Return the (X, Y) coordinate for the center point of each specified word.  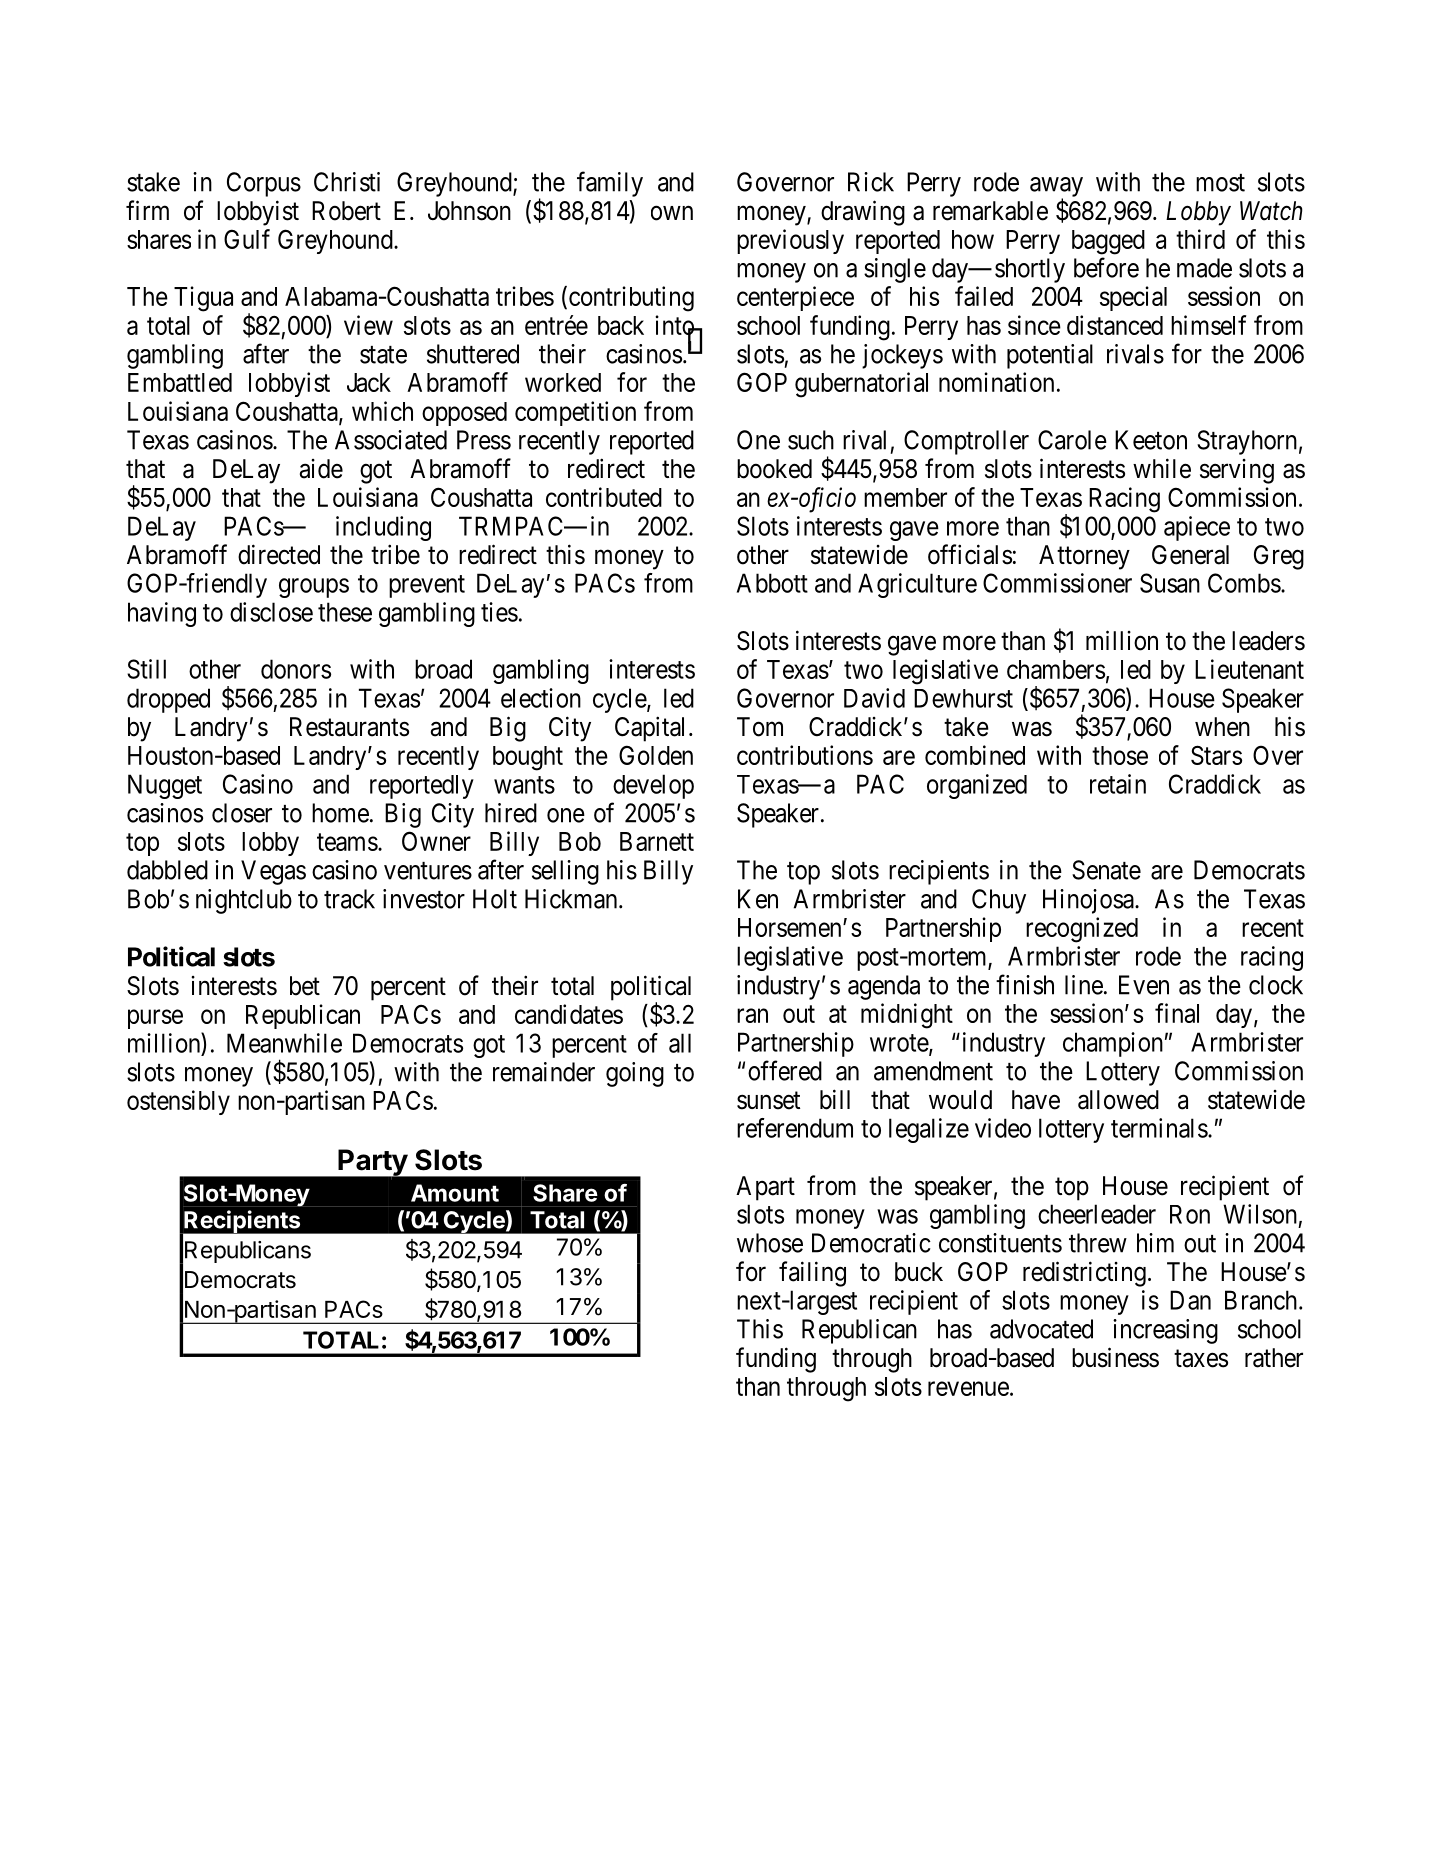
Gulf (247, 239)
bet (305, 986)
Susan (1170, 583)
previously (790, 241)
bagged (1108, 242)
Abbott (772, 583)
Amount (455, 1193)
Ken (758, 899)
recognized (1082, 930)
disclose (271, 612)
